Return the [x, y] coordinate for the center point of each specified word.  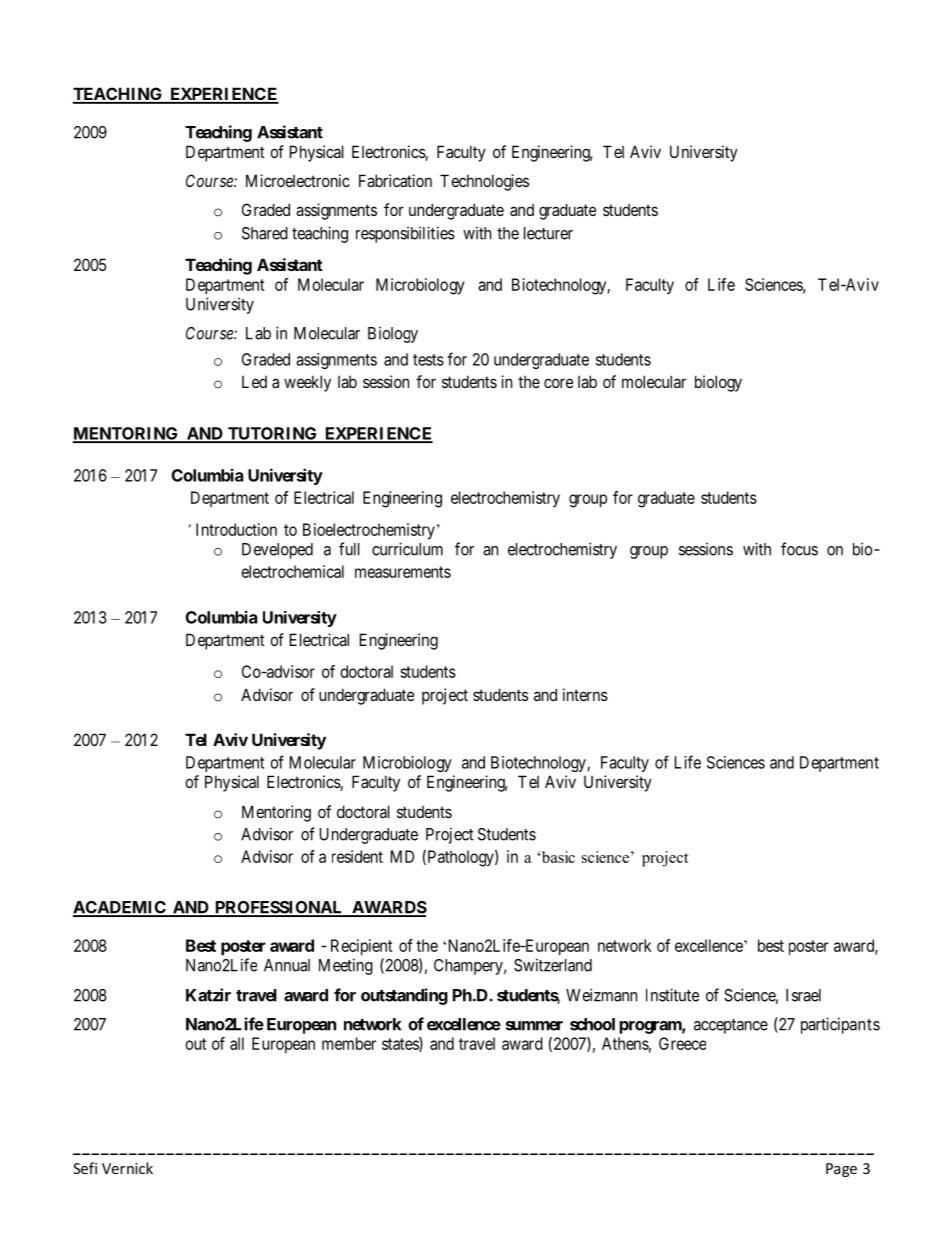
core [558, 383]
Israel [803, 995]
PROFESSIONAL [279, 908]
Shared [265, 233]
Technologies [484, 182]
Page [841, 1170]
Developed [277, 551]
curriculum [407, 549]
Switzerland [553, 965]
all [237, 1043]
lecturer [548, 233]
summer [534, 1026]
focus [799, 549]
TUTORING [272, 434]
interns [585, 694]
